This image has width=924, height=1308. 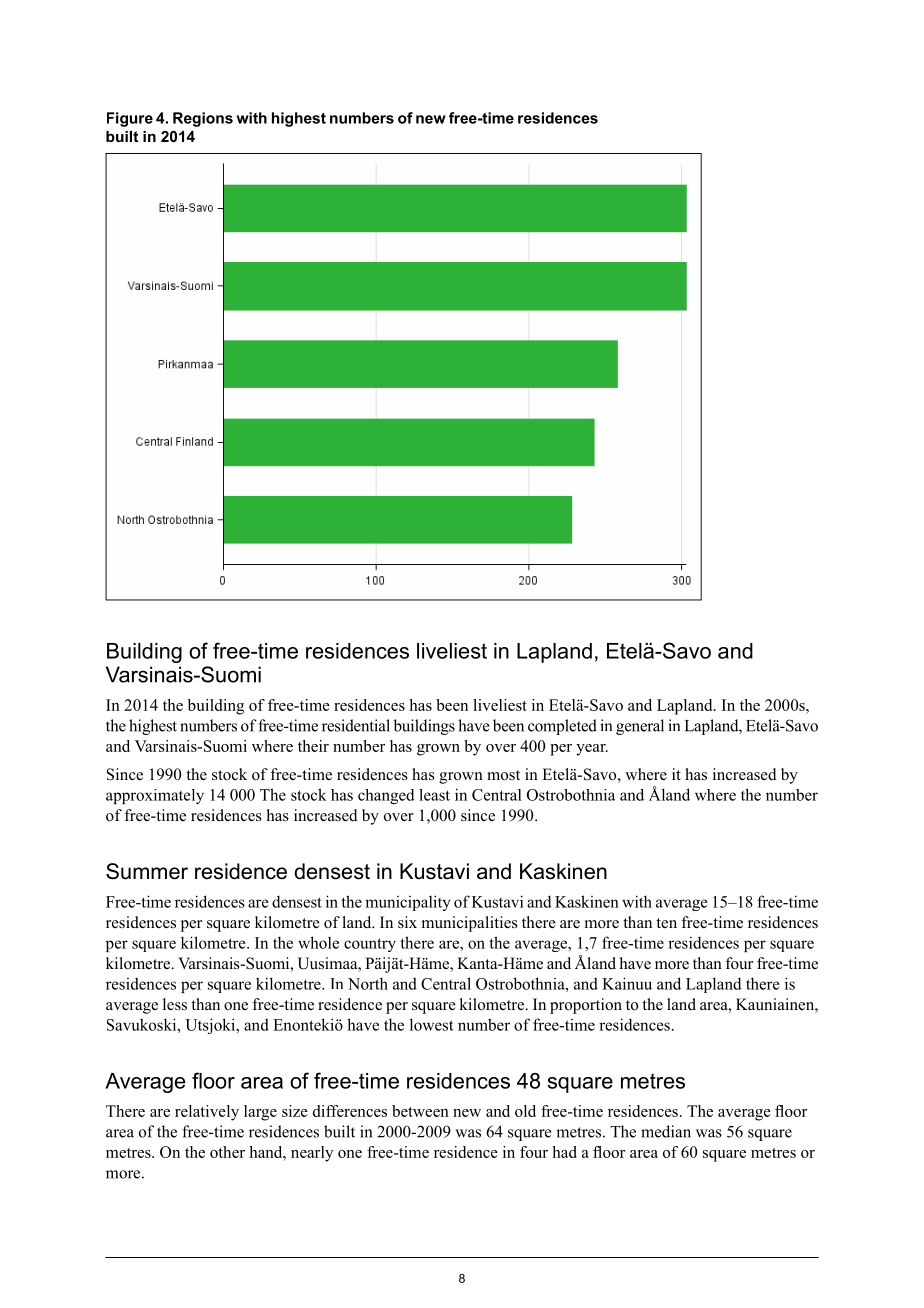 What do you see at coordinates (666, 923) in the image?
I see `ten` at bounding box center [666, 923].
